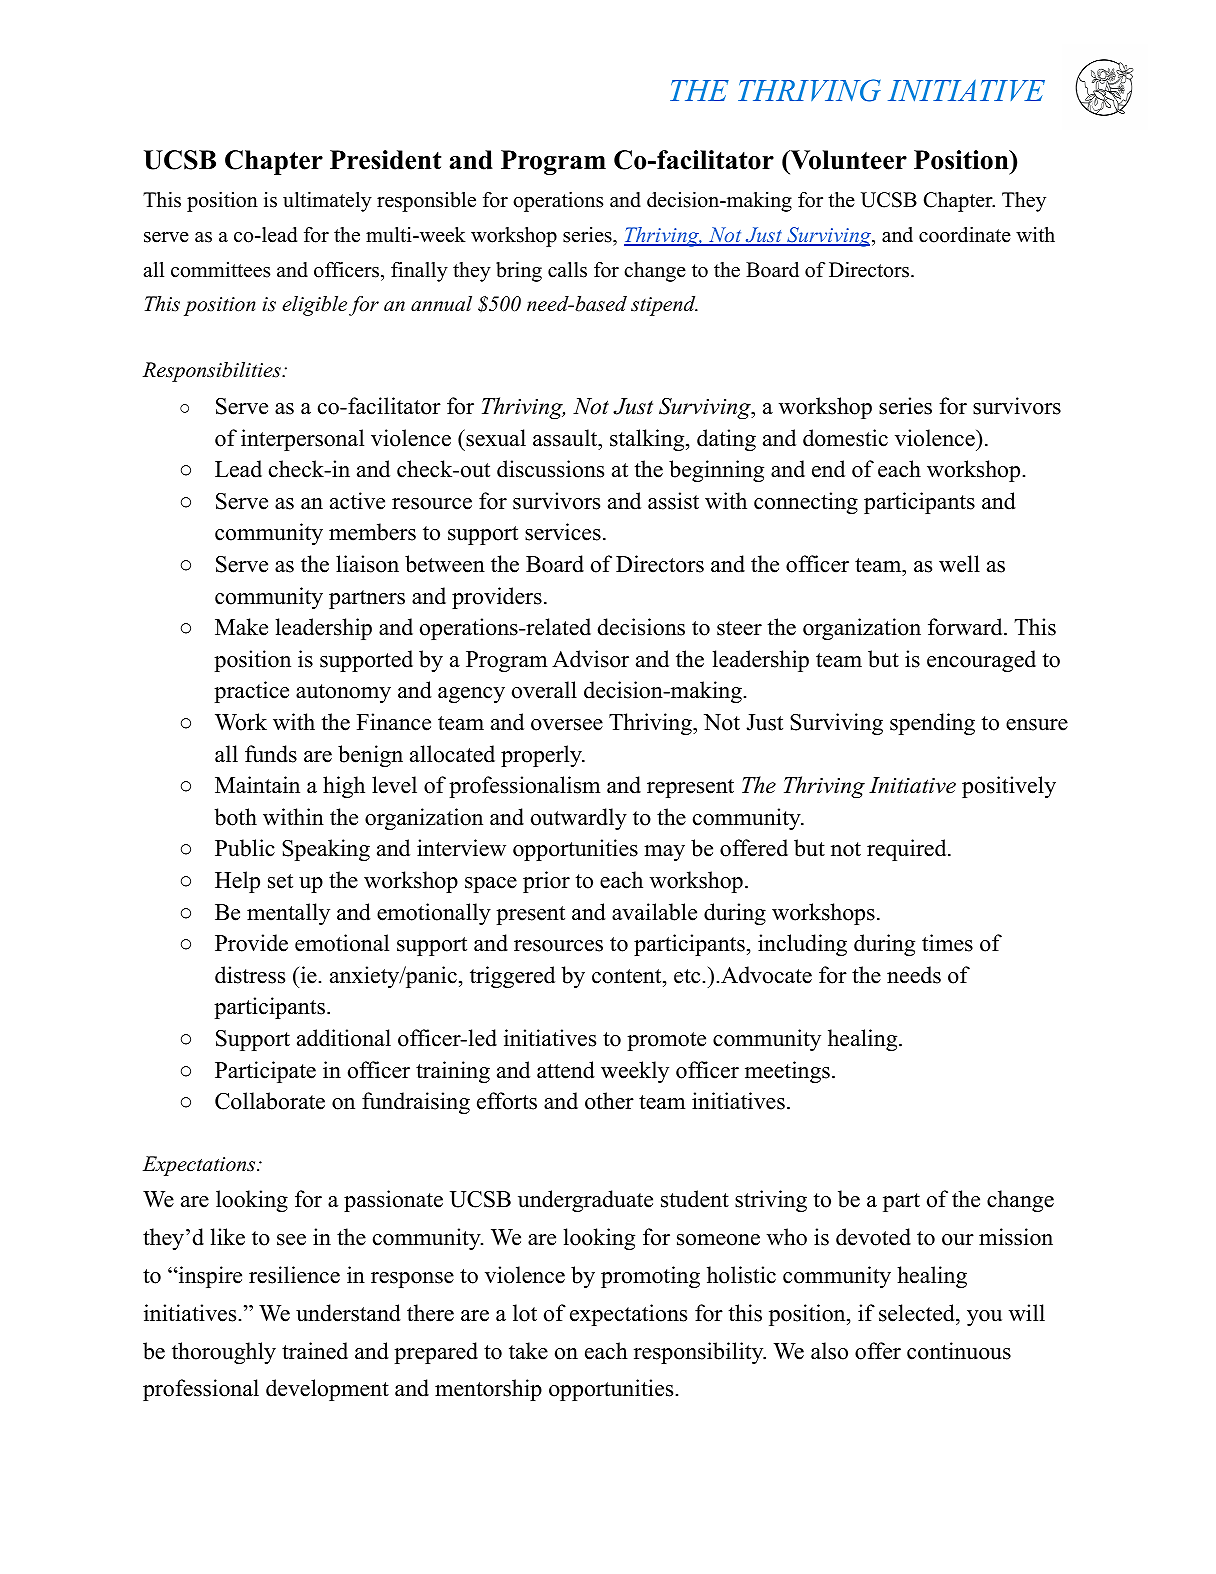 The height and width of the document is (1574, 1216). I want to click on calls, so click(567, 270).
